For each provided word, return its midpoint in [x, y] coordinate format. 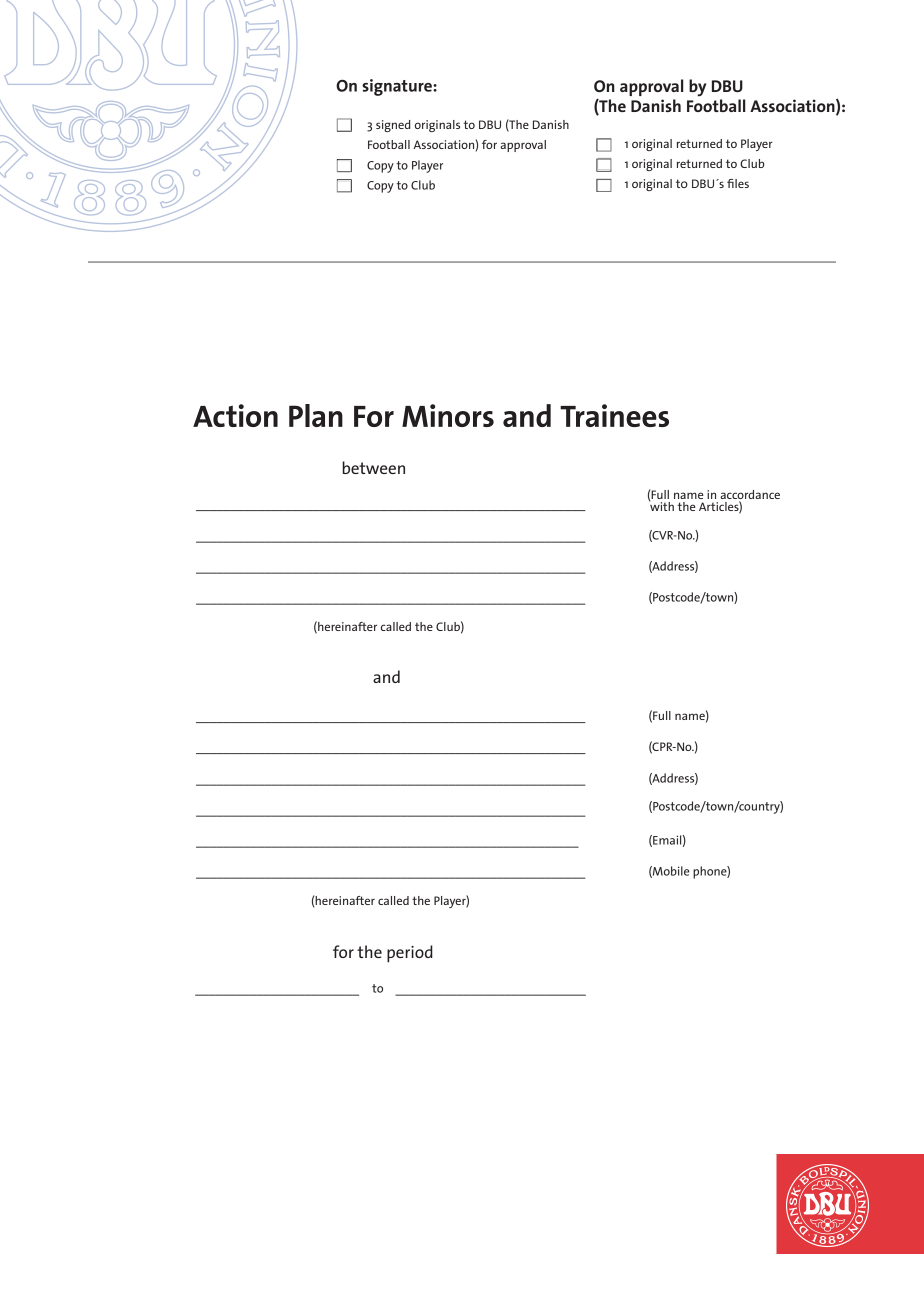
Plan [316, 415]
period [410, 954]
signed [393, 126]
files [738, 183]
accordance [750, 494]
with [661, 505]
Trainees [614, 415]
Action [235, 415]
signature [398, 87]
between [373, 467]
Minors [448, 415]
